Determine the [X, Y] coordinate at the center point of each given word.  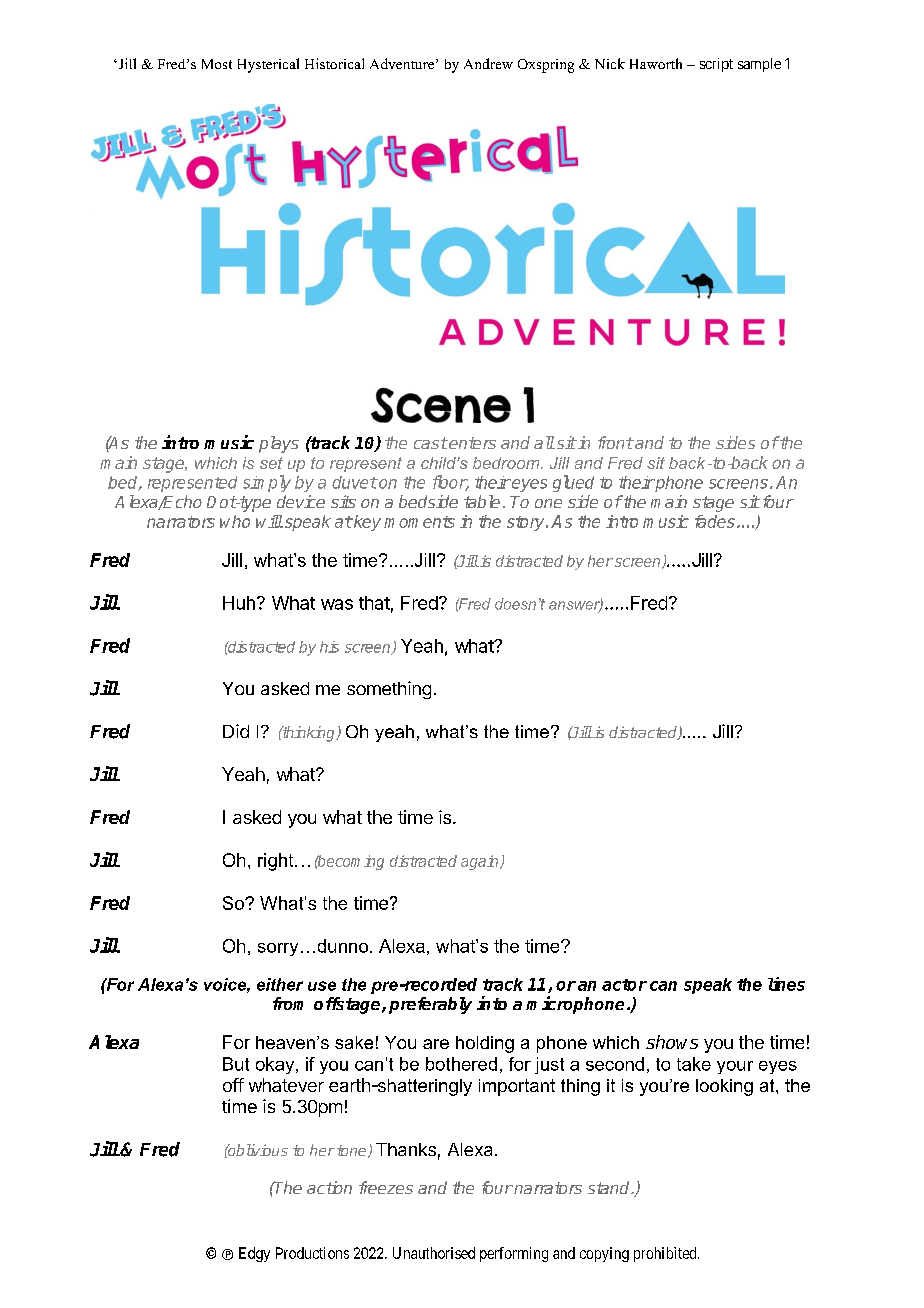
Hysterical [268, 65]
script [716, 65]
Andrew [488, 63]
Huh [239, 603]
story [527, 523]
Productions [312, 1253]
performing [514, 1254]
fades [715, 521]
